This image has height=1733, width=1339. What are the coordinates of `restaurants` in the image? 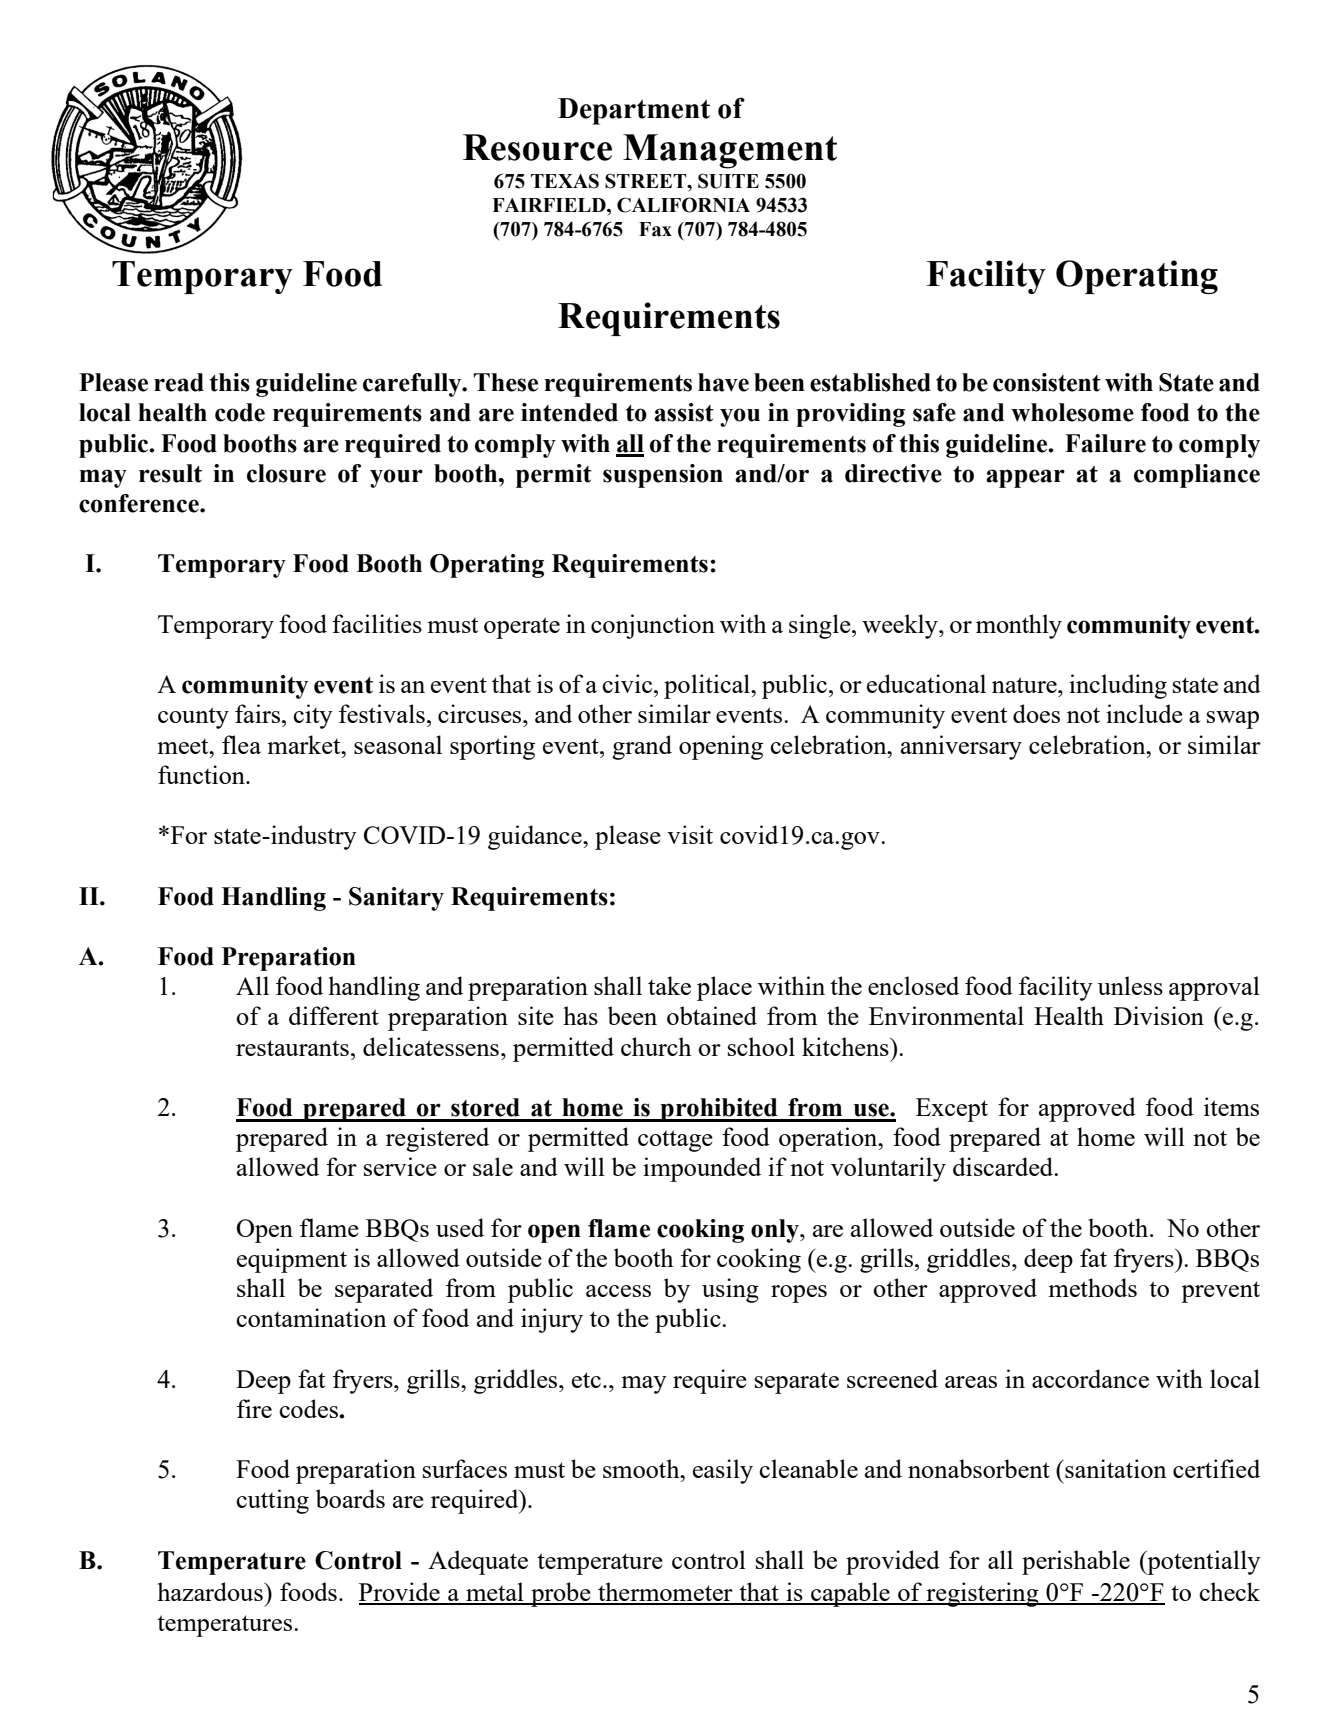 It's located at (292, 1048).
